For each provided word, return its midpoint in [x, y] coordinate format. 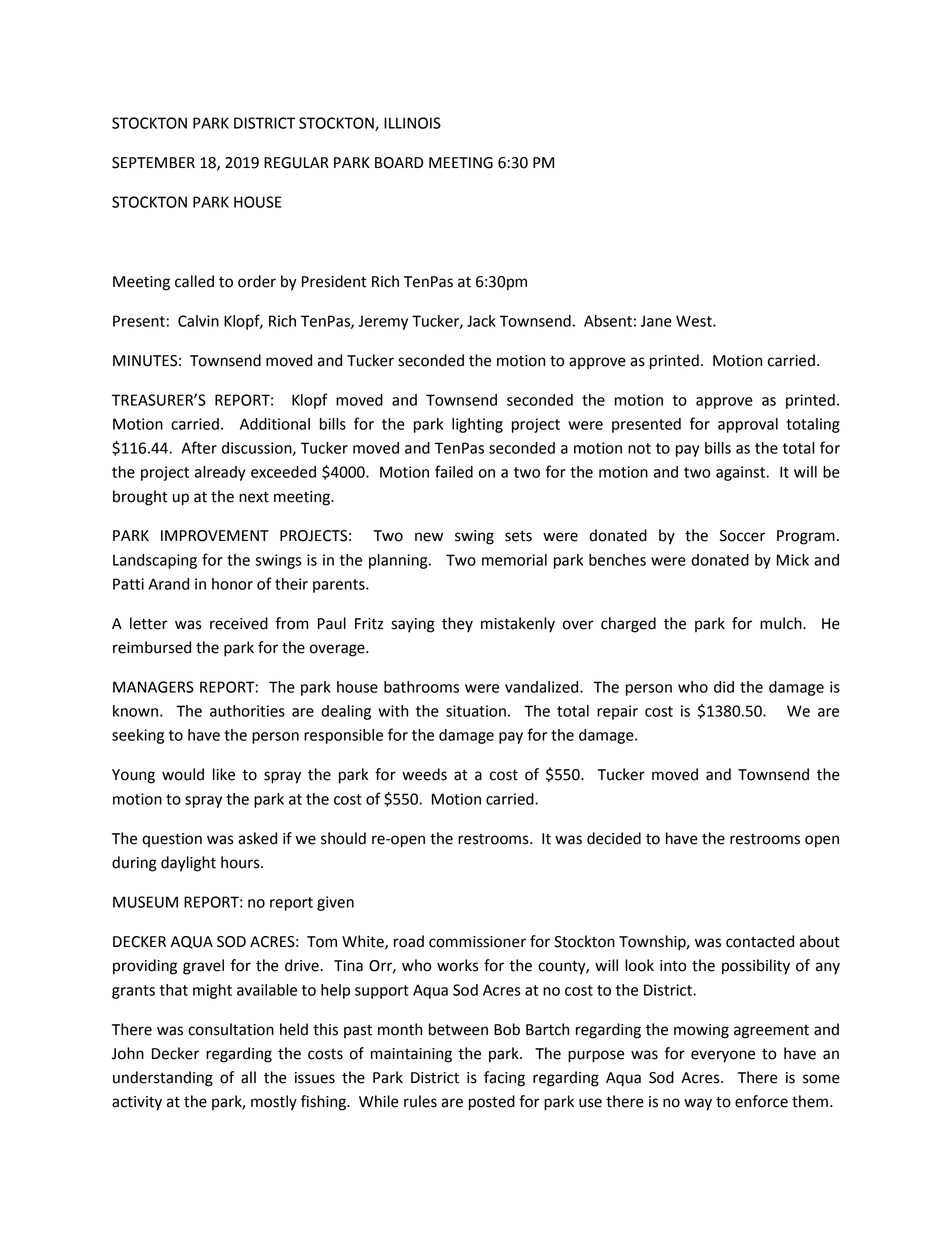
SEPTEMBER [153, 163]
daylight [188, 864]
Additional [275, 424]
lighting [477, 425]
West [695, 321]
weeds [424, 774]
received [239, 623]
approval [748, 425]
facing [504, 1079]
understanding [163, 1079]
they [457, 624]
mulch [782, 623]
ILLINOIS [412, 123]
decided [614, 838]
